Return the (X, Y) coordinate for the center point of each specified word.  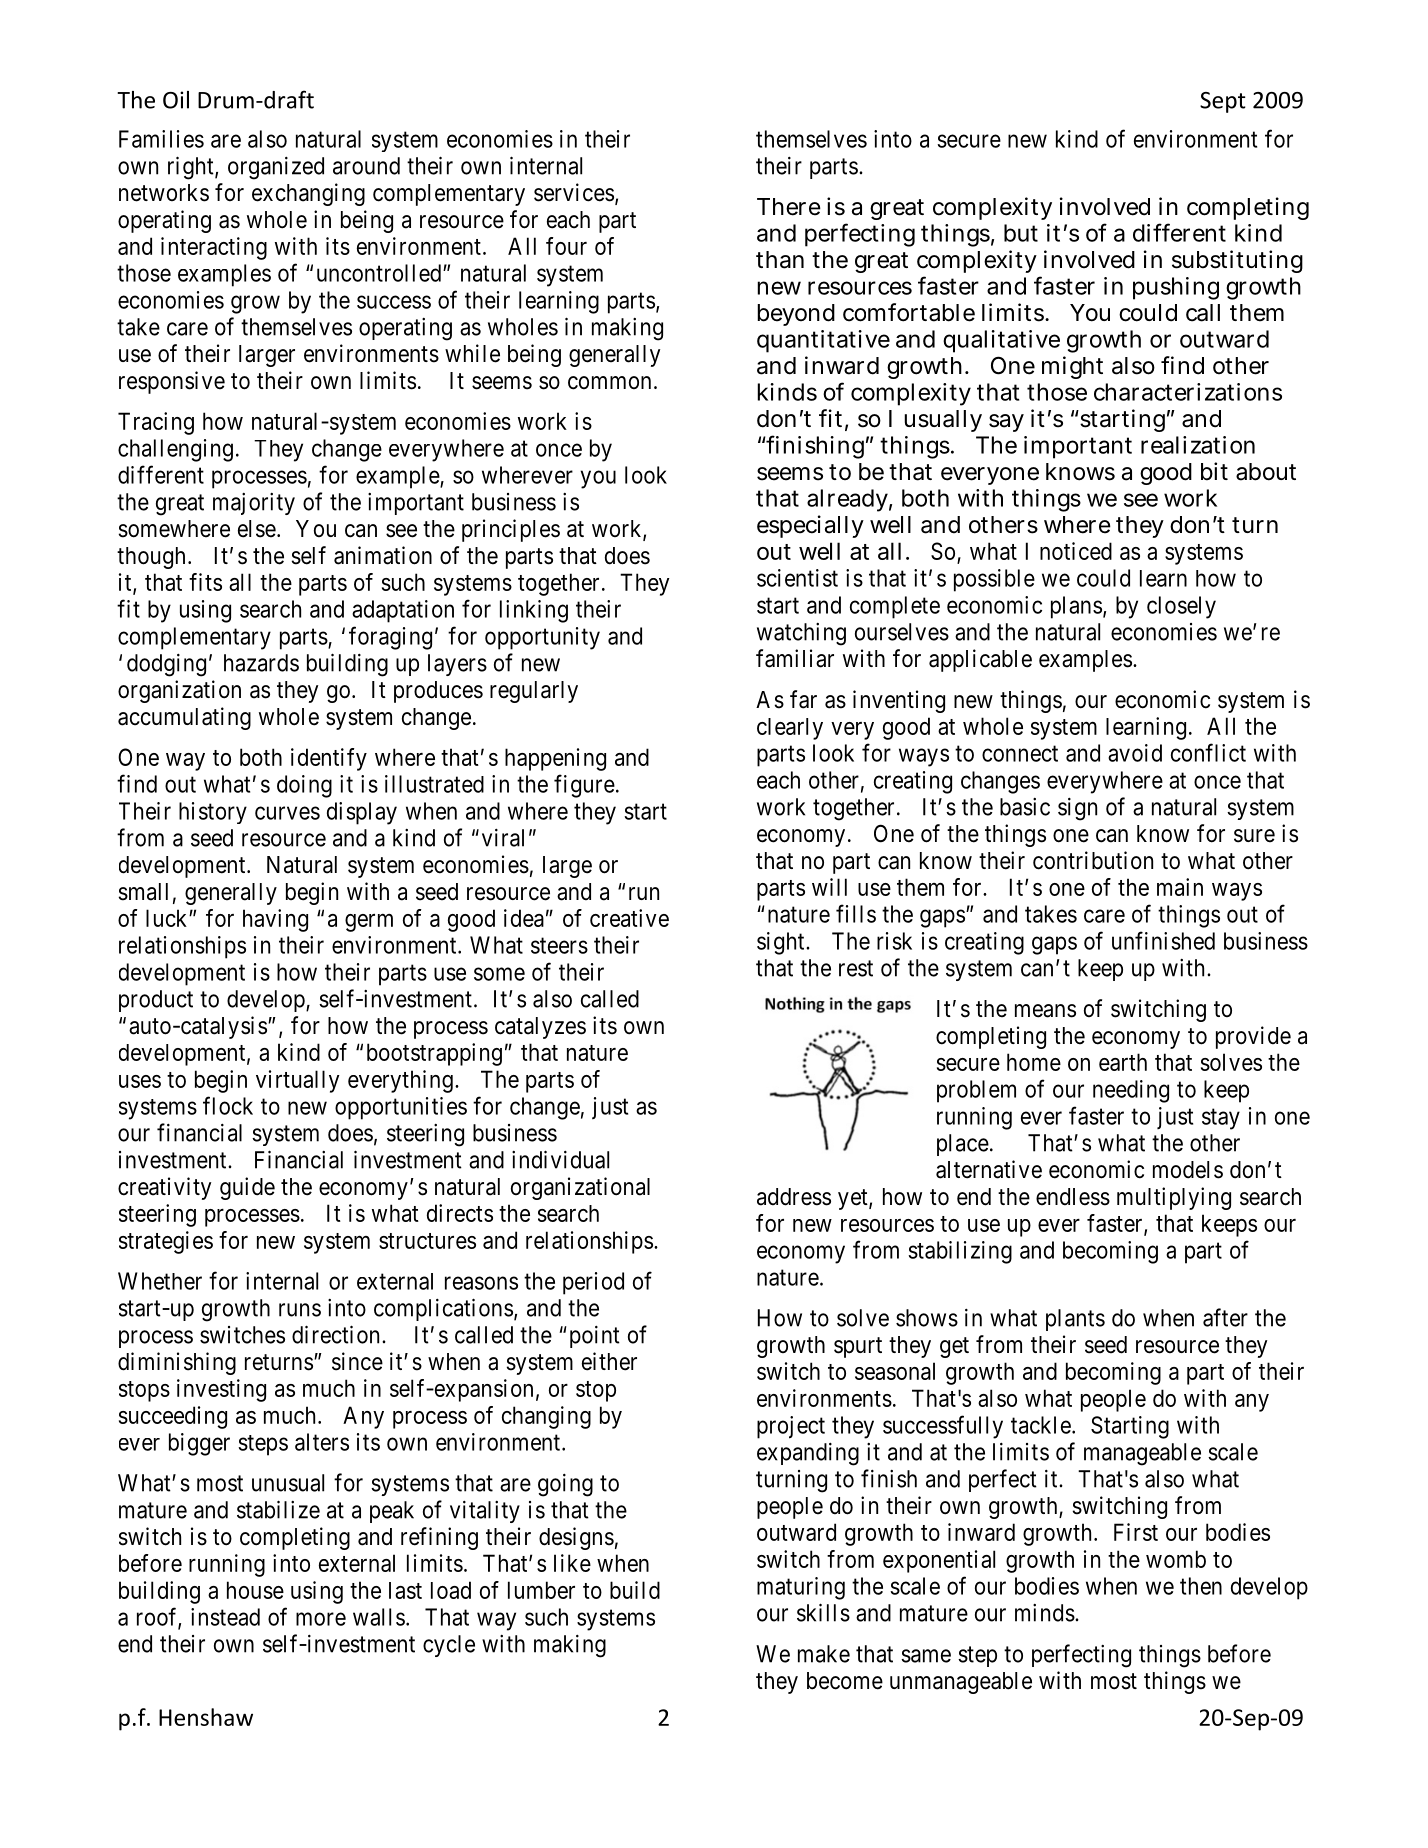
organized (276, 168)
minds (1045, 1613)
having (275, 920)
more (321, 1619)
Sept (1223, 102)
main (1180, 887)
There (789, 207)
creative (629, 918)
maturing (801, 1588)
